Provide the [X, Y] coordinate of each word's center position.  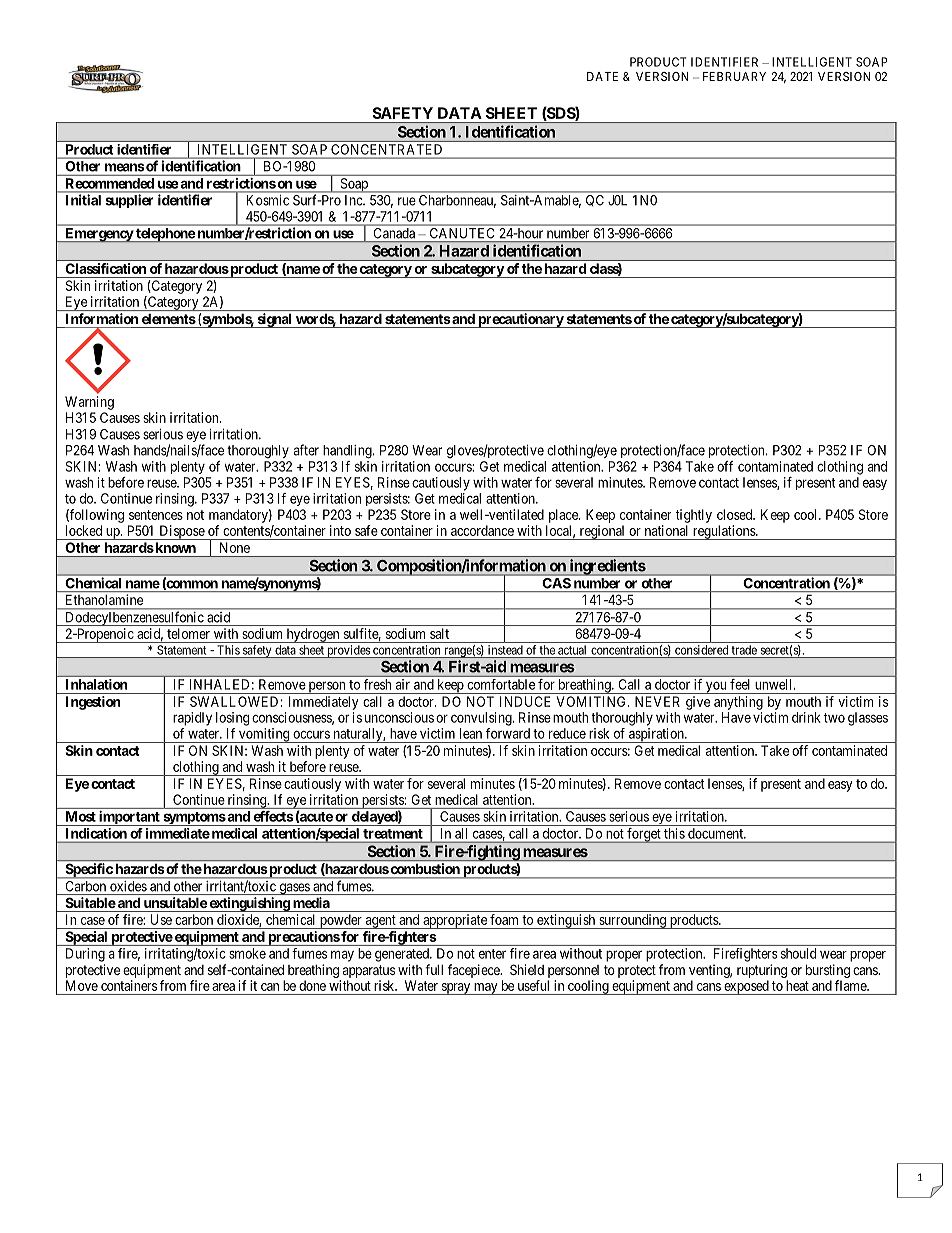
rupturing [762, 971]
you [716, 687]
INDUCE [525, 701]
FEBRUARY [734, 76]
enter [492, 954]
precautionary [520, 320]
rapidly [192, 719]
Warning [89, 403]
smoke [247, 953]
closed [736, 514]
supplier [129, 201]
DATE [602, 76]
